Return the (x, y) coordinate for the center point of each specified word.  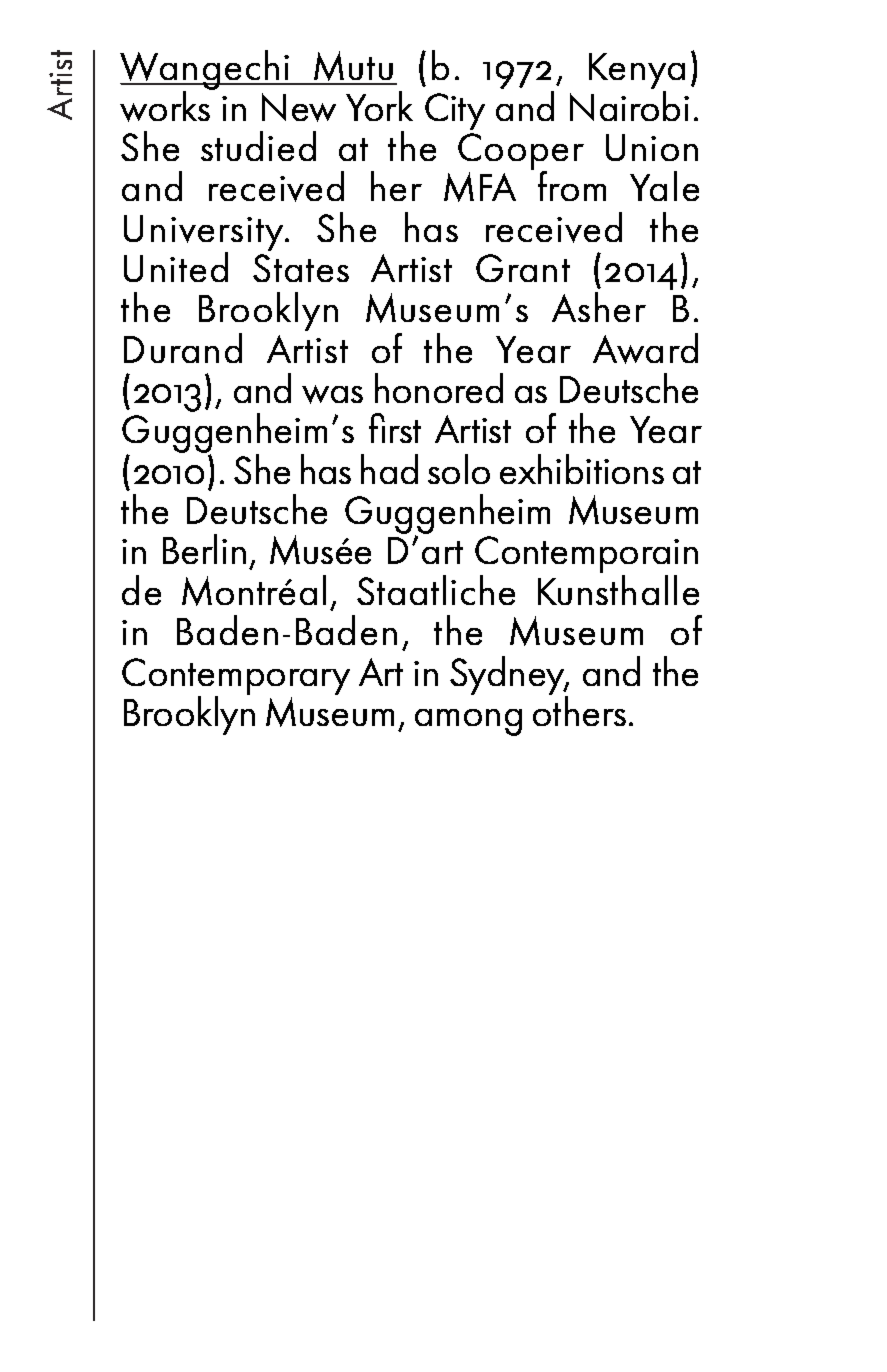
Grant (523, 268)
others (579, 710)
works (166, 105)
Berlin (204, 549)
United (176, 267)
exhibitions (582, 469)
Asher (599, 307)
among (468, 722)
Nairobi (629, 106)
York (379, 106)
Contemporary (236, 678)
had (389, 469)
